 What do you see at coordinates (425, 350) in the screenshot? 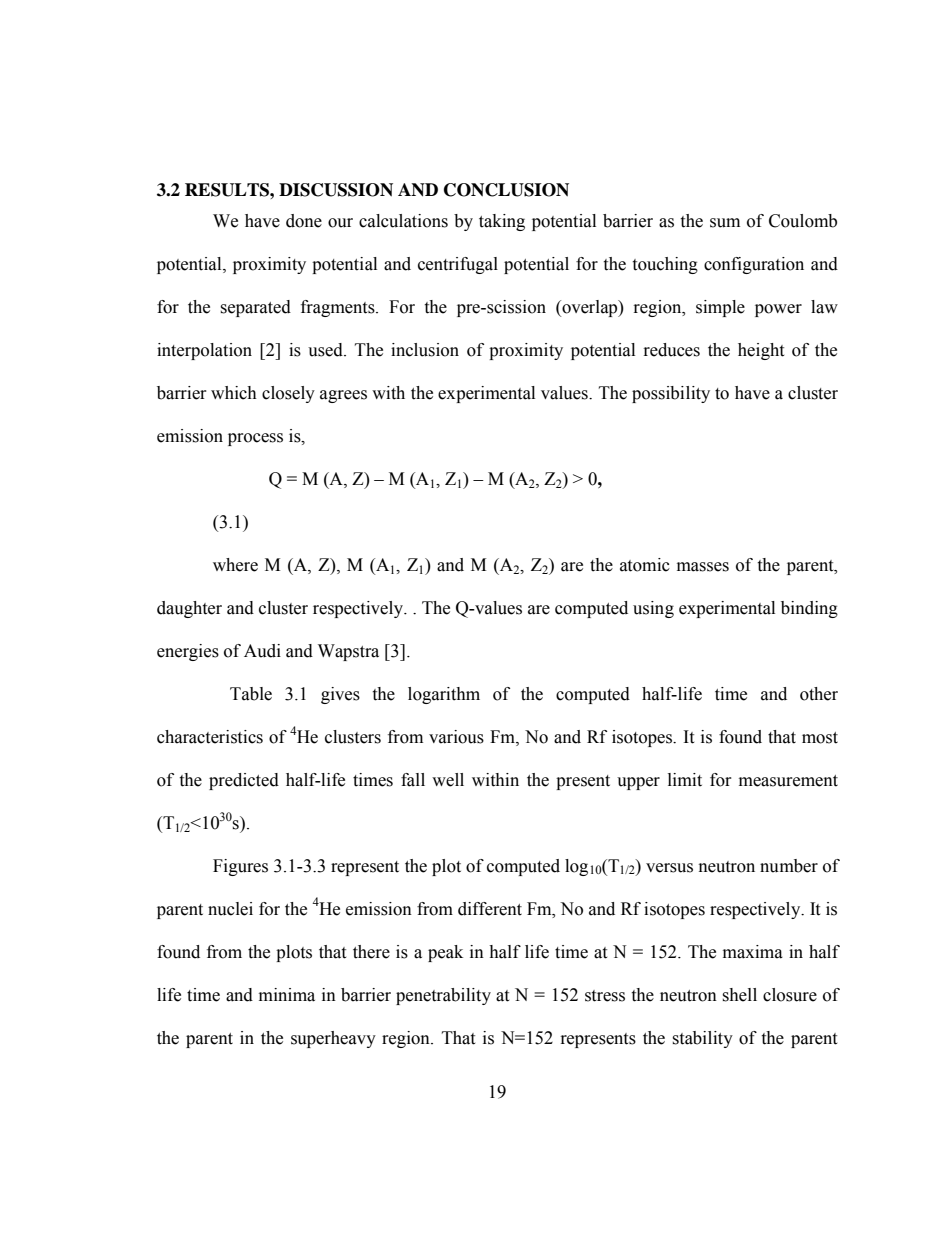
I see `inclusion` at bounding box center [425, 350].
